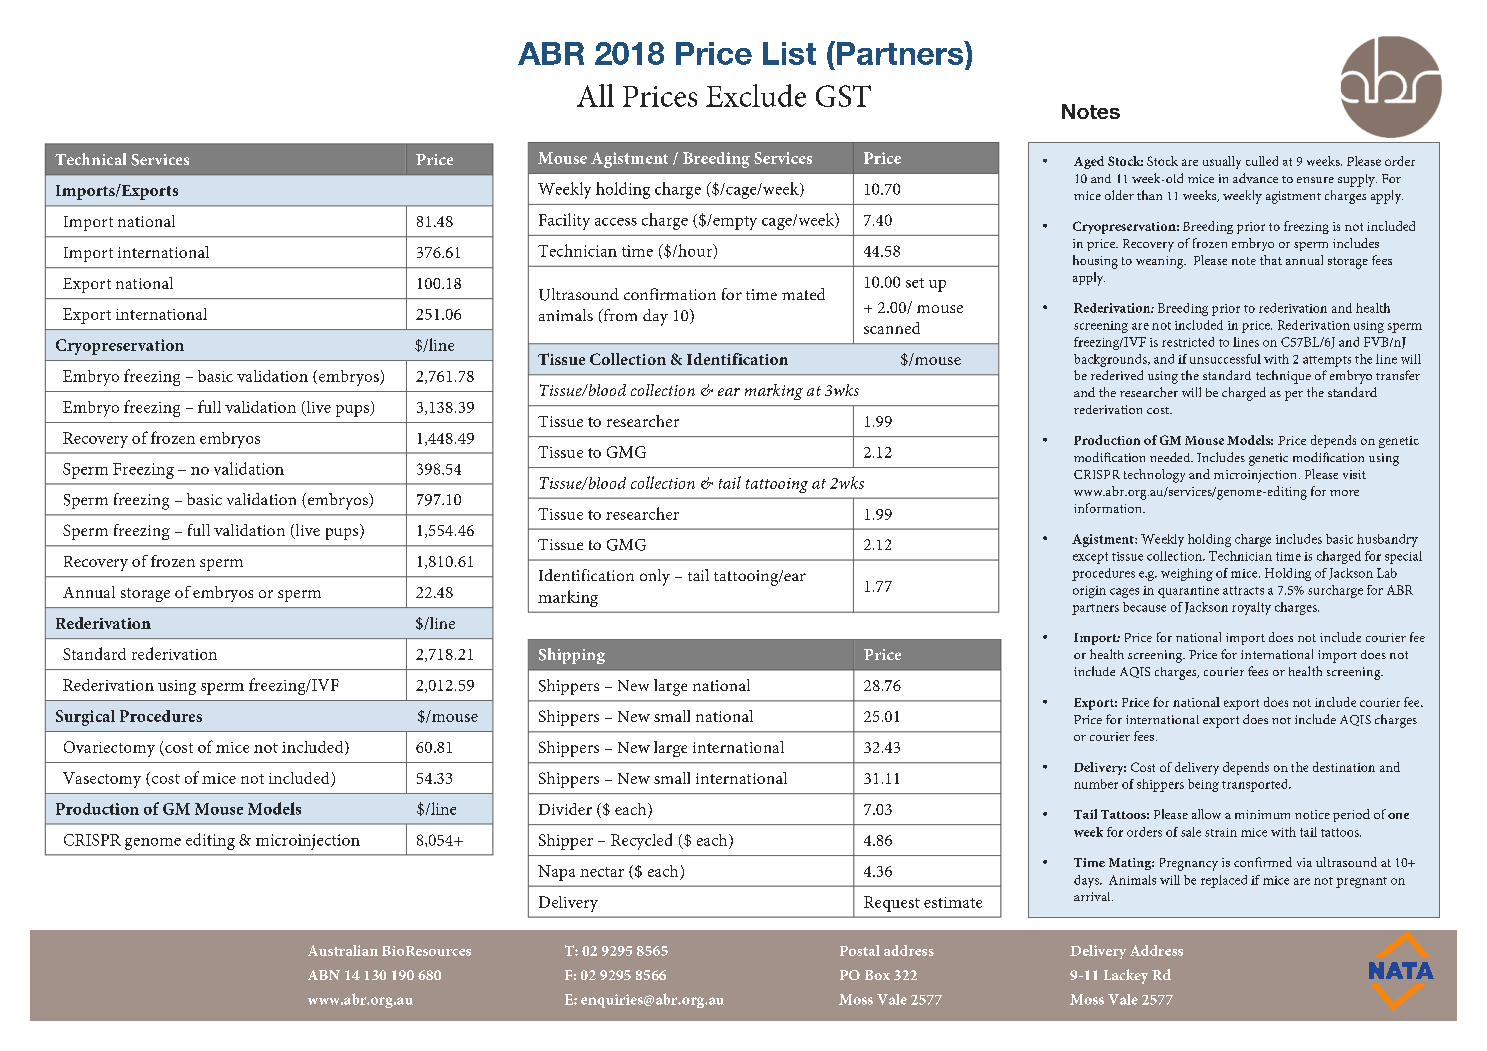 The width and height of the screenshot is (1487, 1051). Describe the element at coordinates (1344, 493) in the screenshot. I see `more` at that location.
